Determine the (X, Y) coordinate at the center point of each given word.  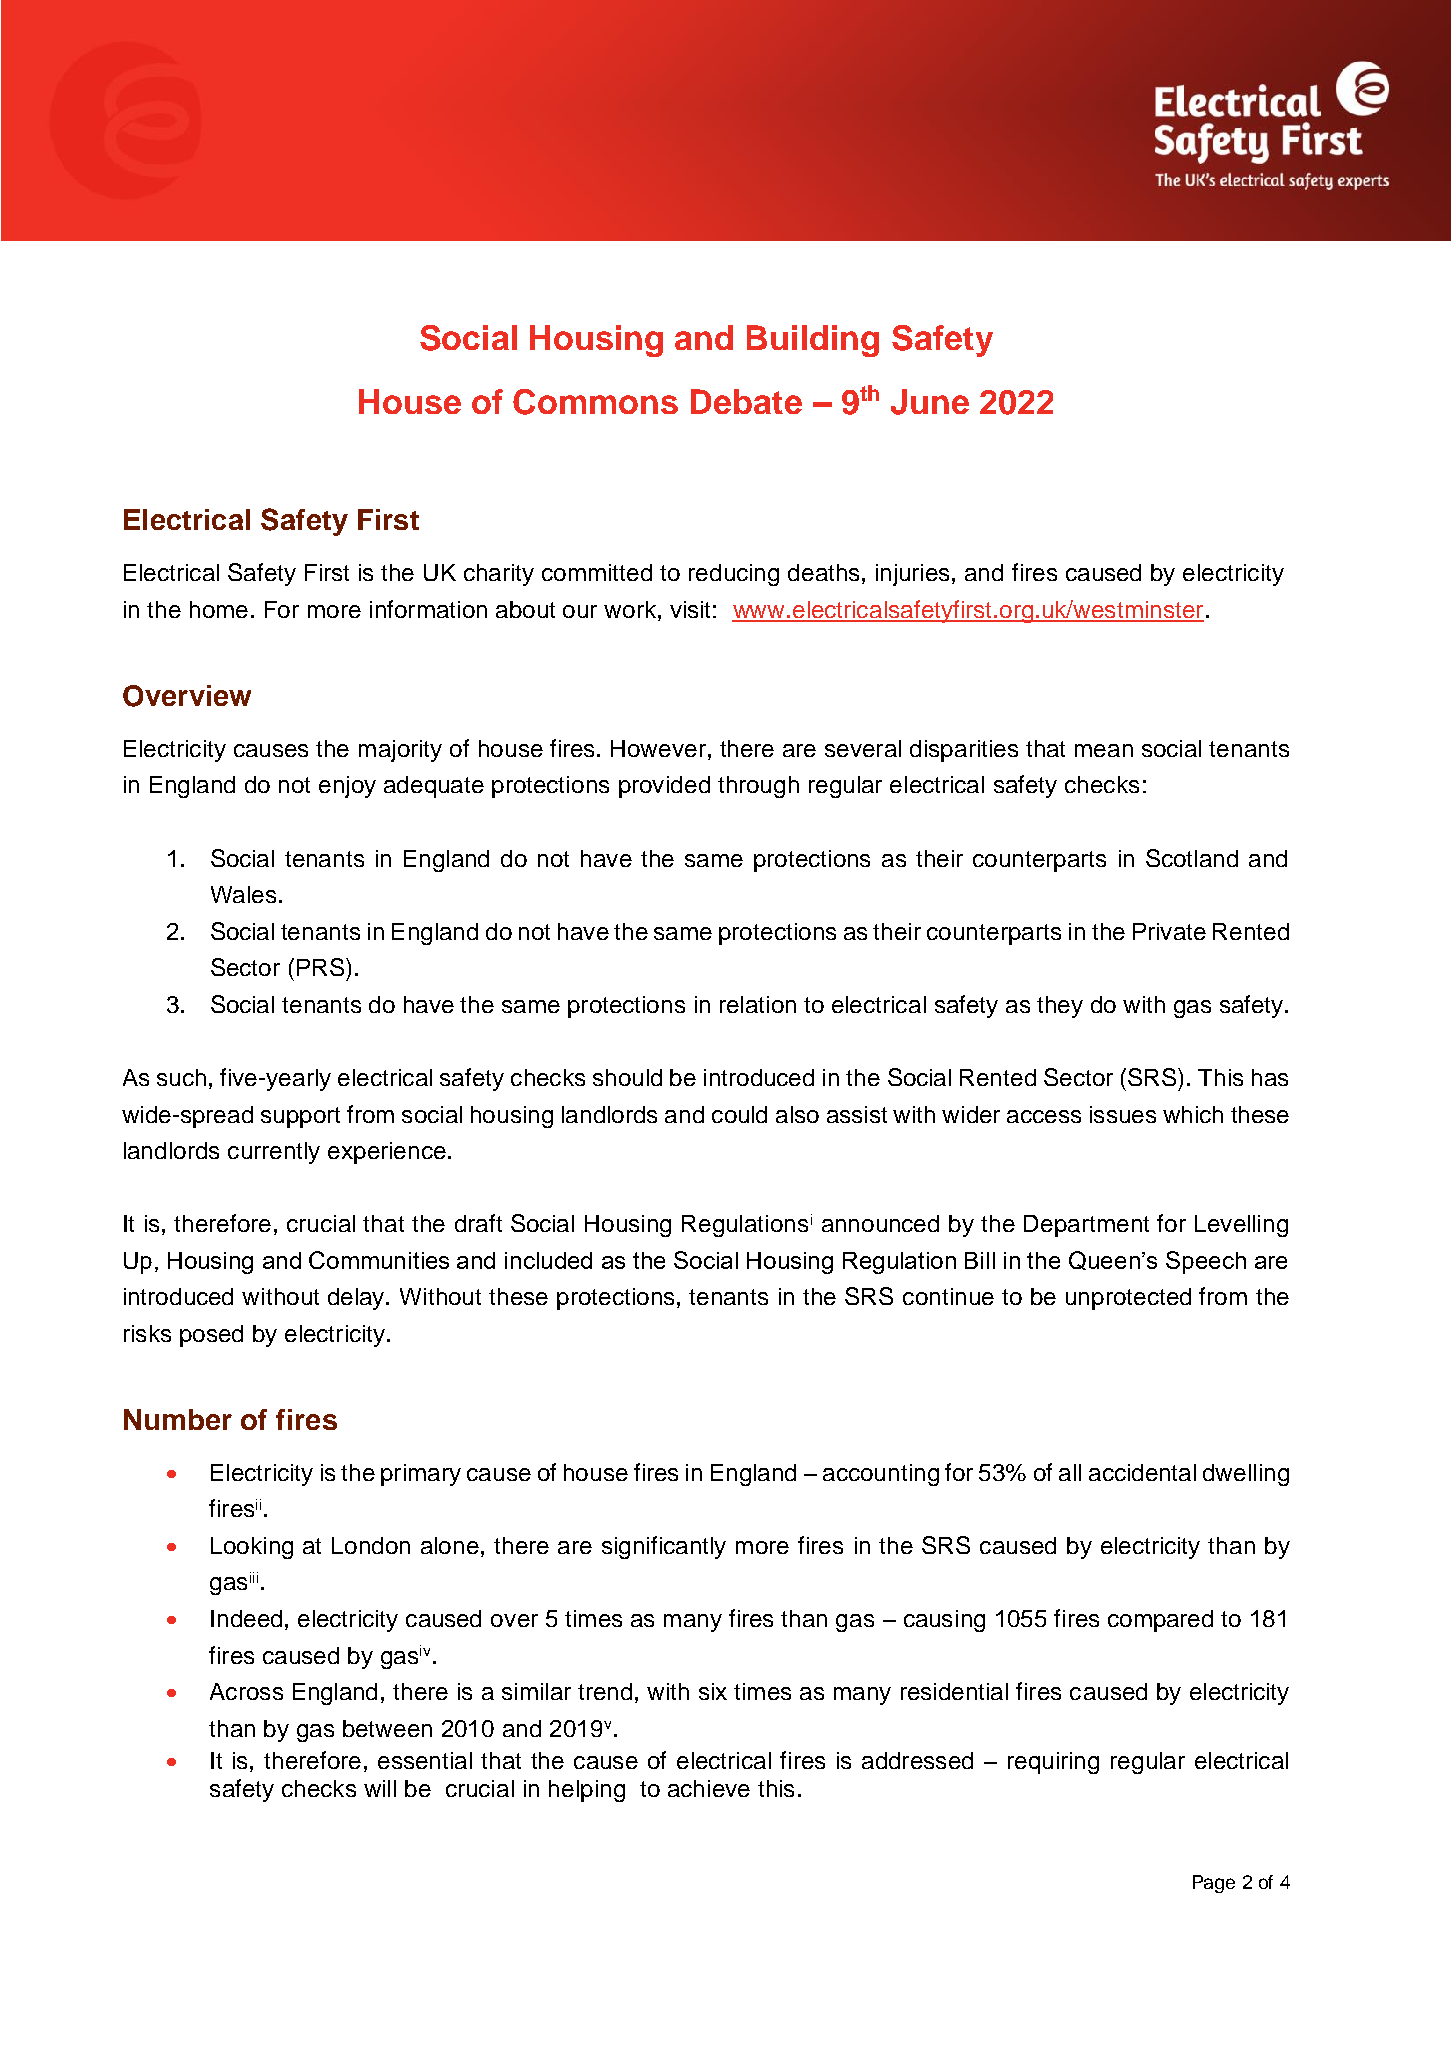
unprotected (1128, 1299)
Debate (746, 401)
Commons (595, 402)
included (548, 1260)
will (380, 1788)
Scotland (1192, 858)
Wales (243, 894)
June (930, 402)
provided (664, 787)
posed (211, 1336)
